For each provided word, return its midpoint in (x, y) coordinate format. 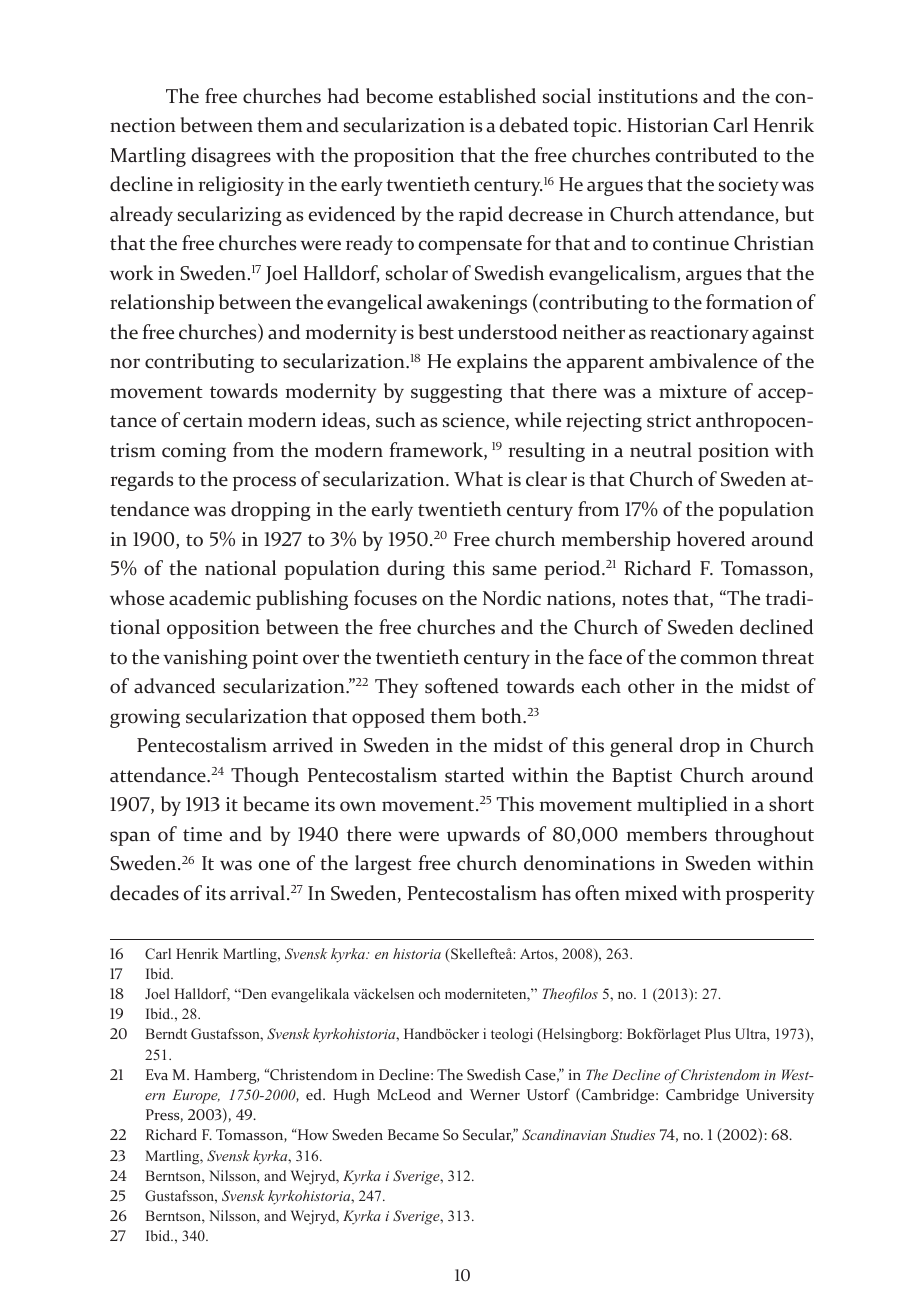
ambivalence (703, 361)
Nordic (512, 598)
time (202, 834)
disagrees (231, 157)
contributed (706, 155)
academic (210, 598)
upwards (483, 836)
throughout (764, 836)
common (718, 659)
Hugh (352, 1096)
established (487, 96)
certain (213, 420)
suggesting (456, 393)
